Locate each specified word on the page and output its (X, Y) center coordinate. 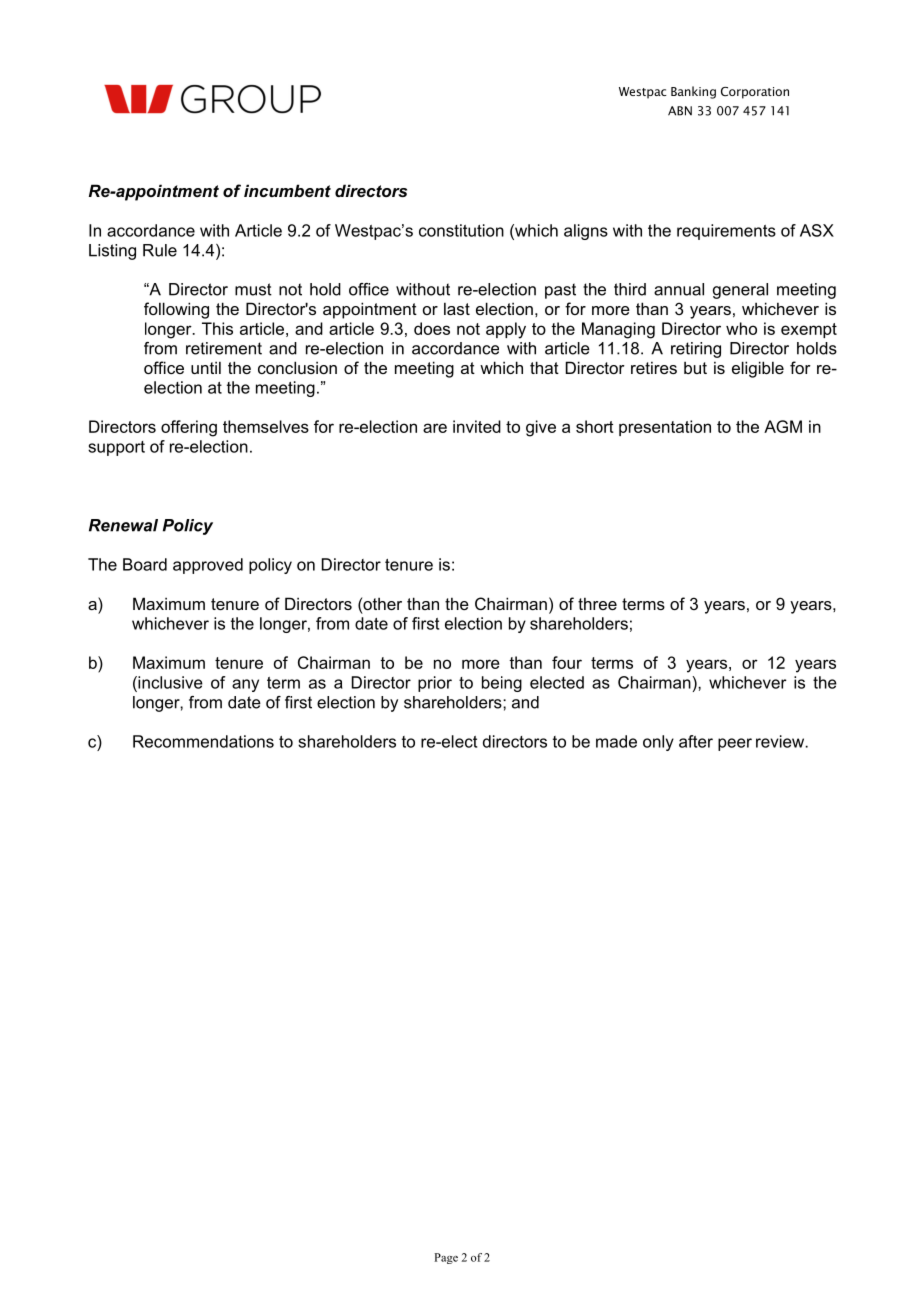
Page (446, 1258)
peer (735, 744)
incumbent (287, 190)
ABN (680, 111)
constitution (461, 230)
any (245, 685)
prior (435, 684)
